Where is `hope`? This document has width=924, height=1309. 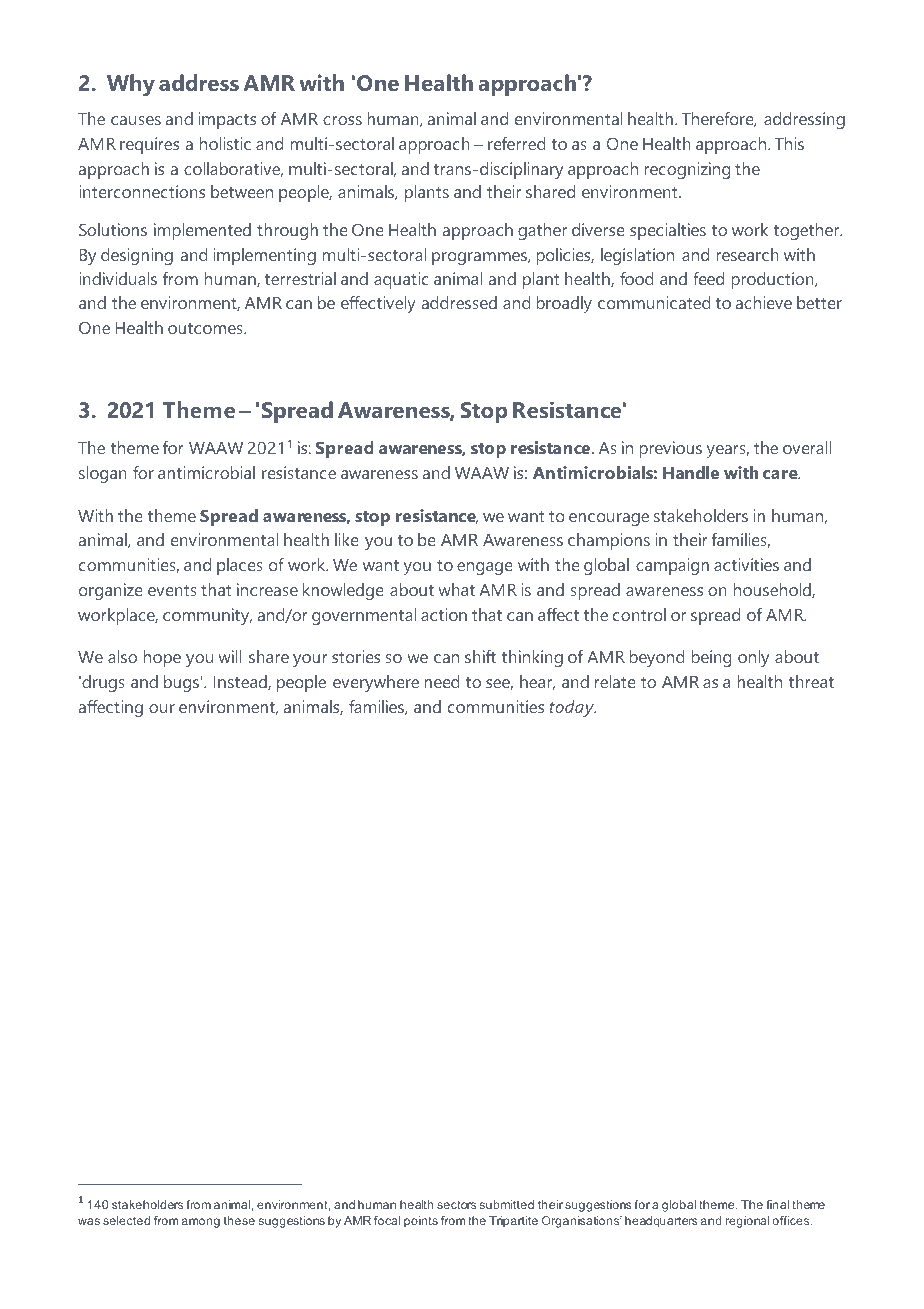 hope is located at coordinates (162, 658).
